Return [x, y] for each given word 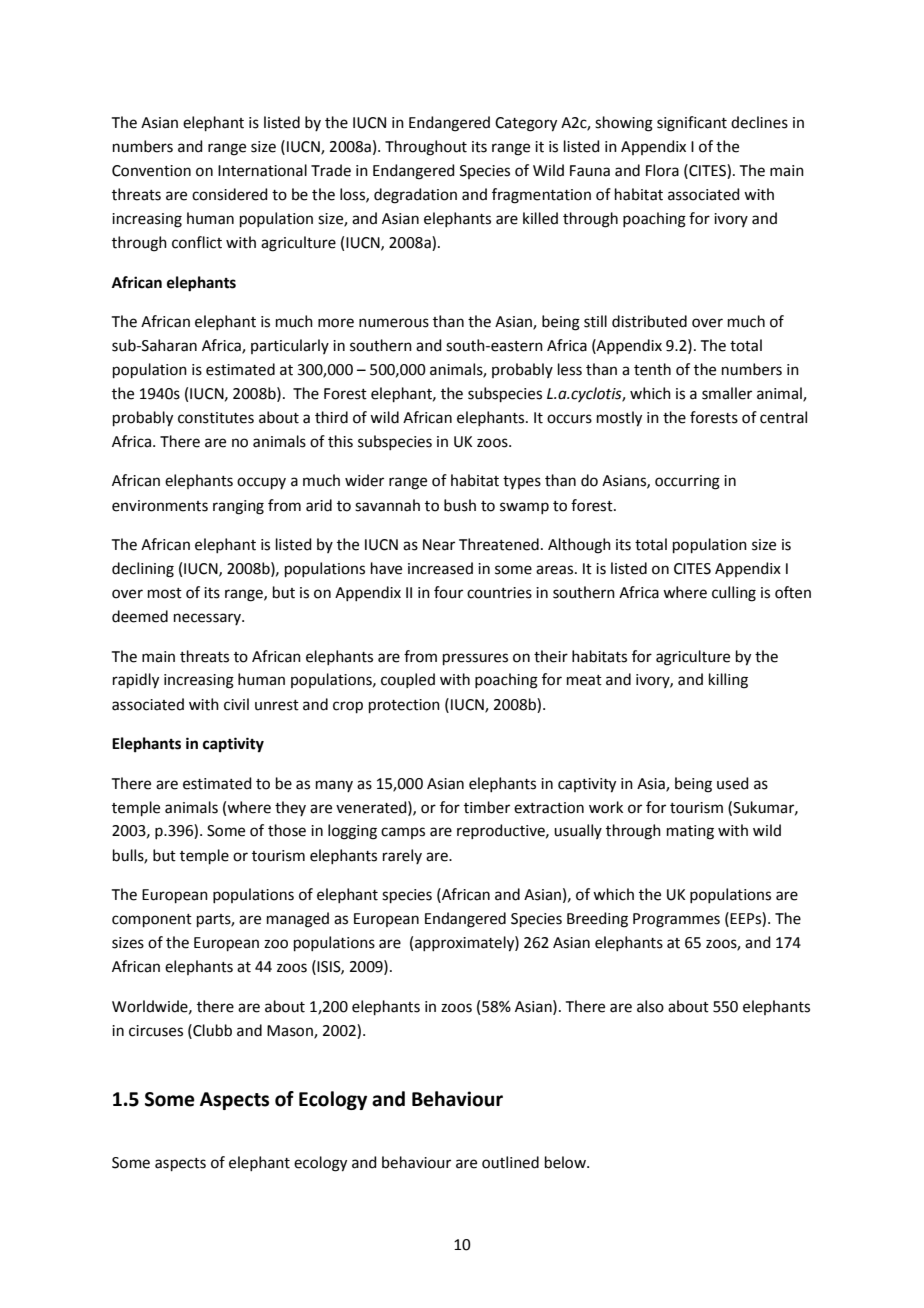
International [262, 170]
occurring [687, 482]
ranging [238, 507]
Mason [291, 1031]
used [733, 783]
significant [692, 124]
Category [526, 124]
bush [460, 505]
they [290, 808]
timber [487, 807]
